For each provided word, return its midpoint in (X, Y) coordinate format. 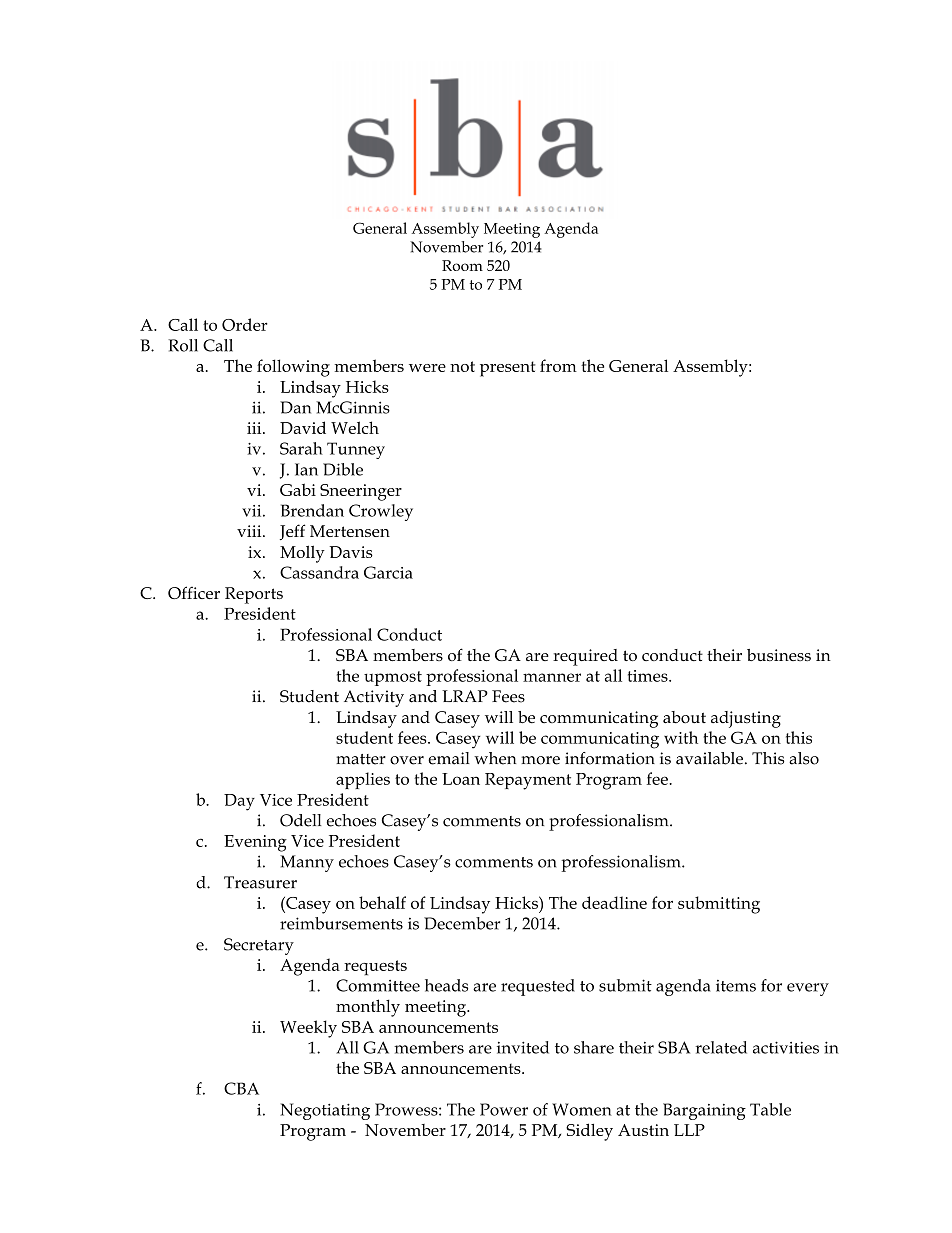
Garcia (388, 572)
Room (462, 265)
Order (245, 324)
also (804, 758)
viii (250, 531)
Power (504, 1109)
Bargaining (704, 1111)
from (558, 365)
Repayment (528, 781)
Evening (255, 843)
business (779, 655)
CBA (241, 1088)
